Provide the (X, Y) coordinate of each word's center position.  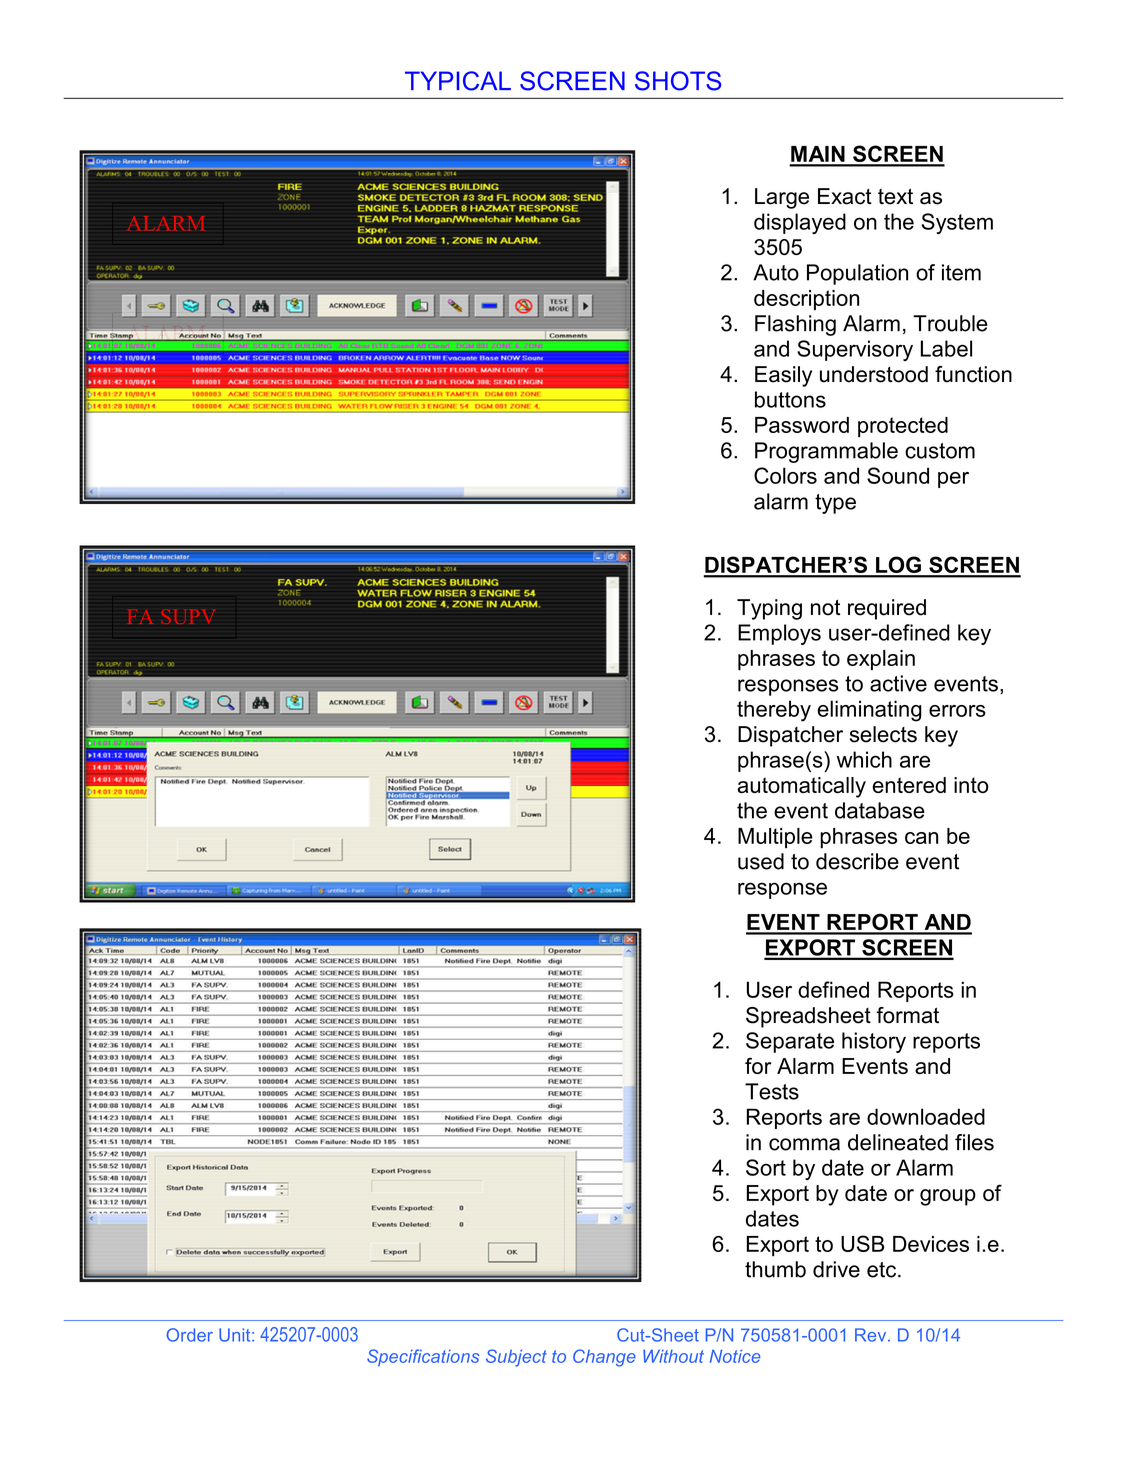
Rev (872, 1335)
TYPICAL (458, 81)
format (907, 1015)
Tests (772, 1091)
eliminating (869, 711)
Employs (779, 634)
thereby (774, 711)
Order (190, 1335)
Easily (783, 376)
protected (903, 427)
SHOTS (678, 81)
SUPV (188, 617)
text (895, 197)
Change (604, 1358)
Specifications (423, 1358)
